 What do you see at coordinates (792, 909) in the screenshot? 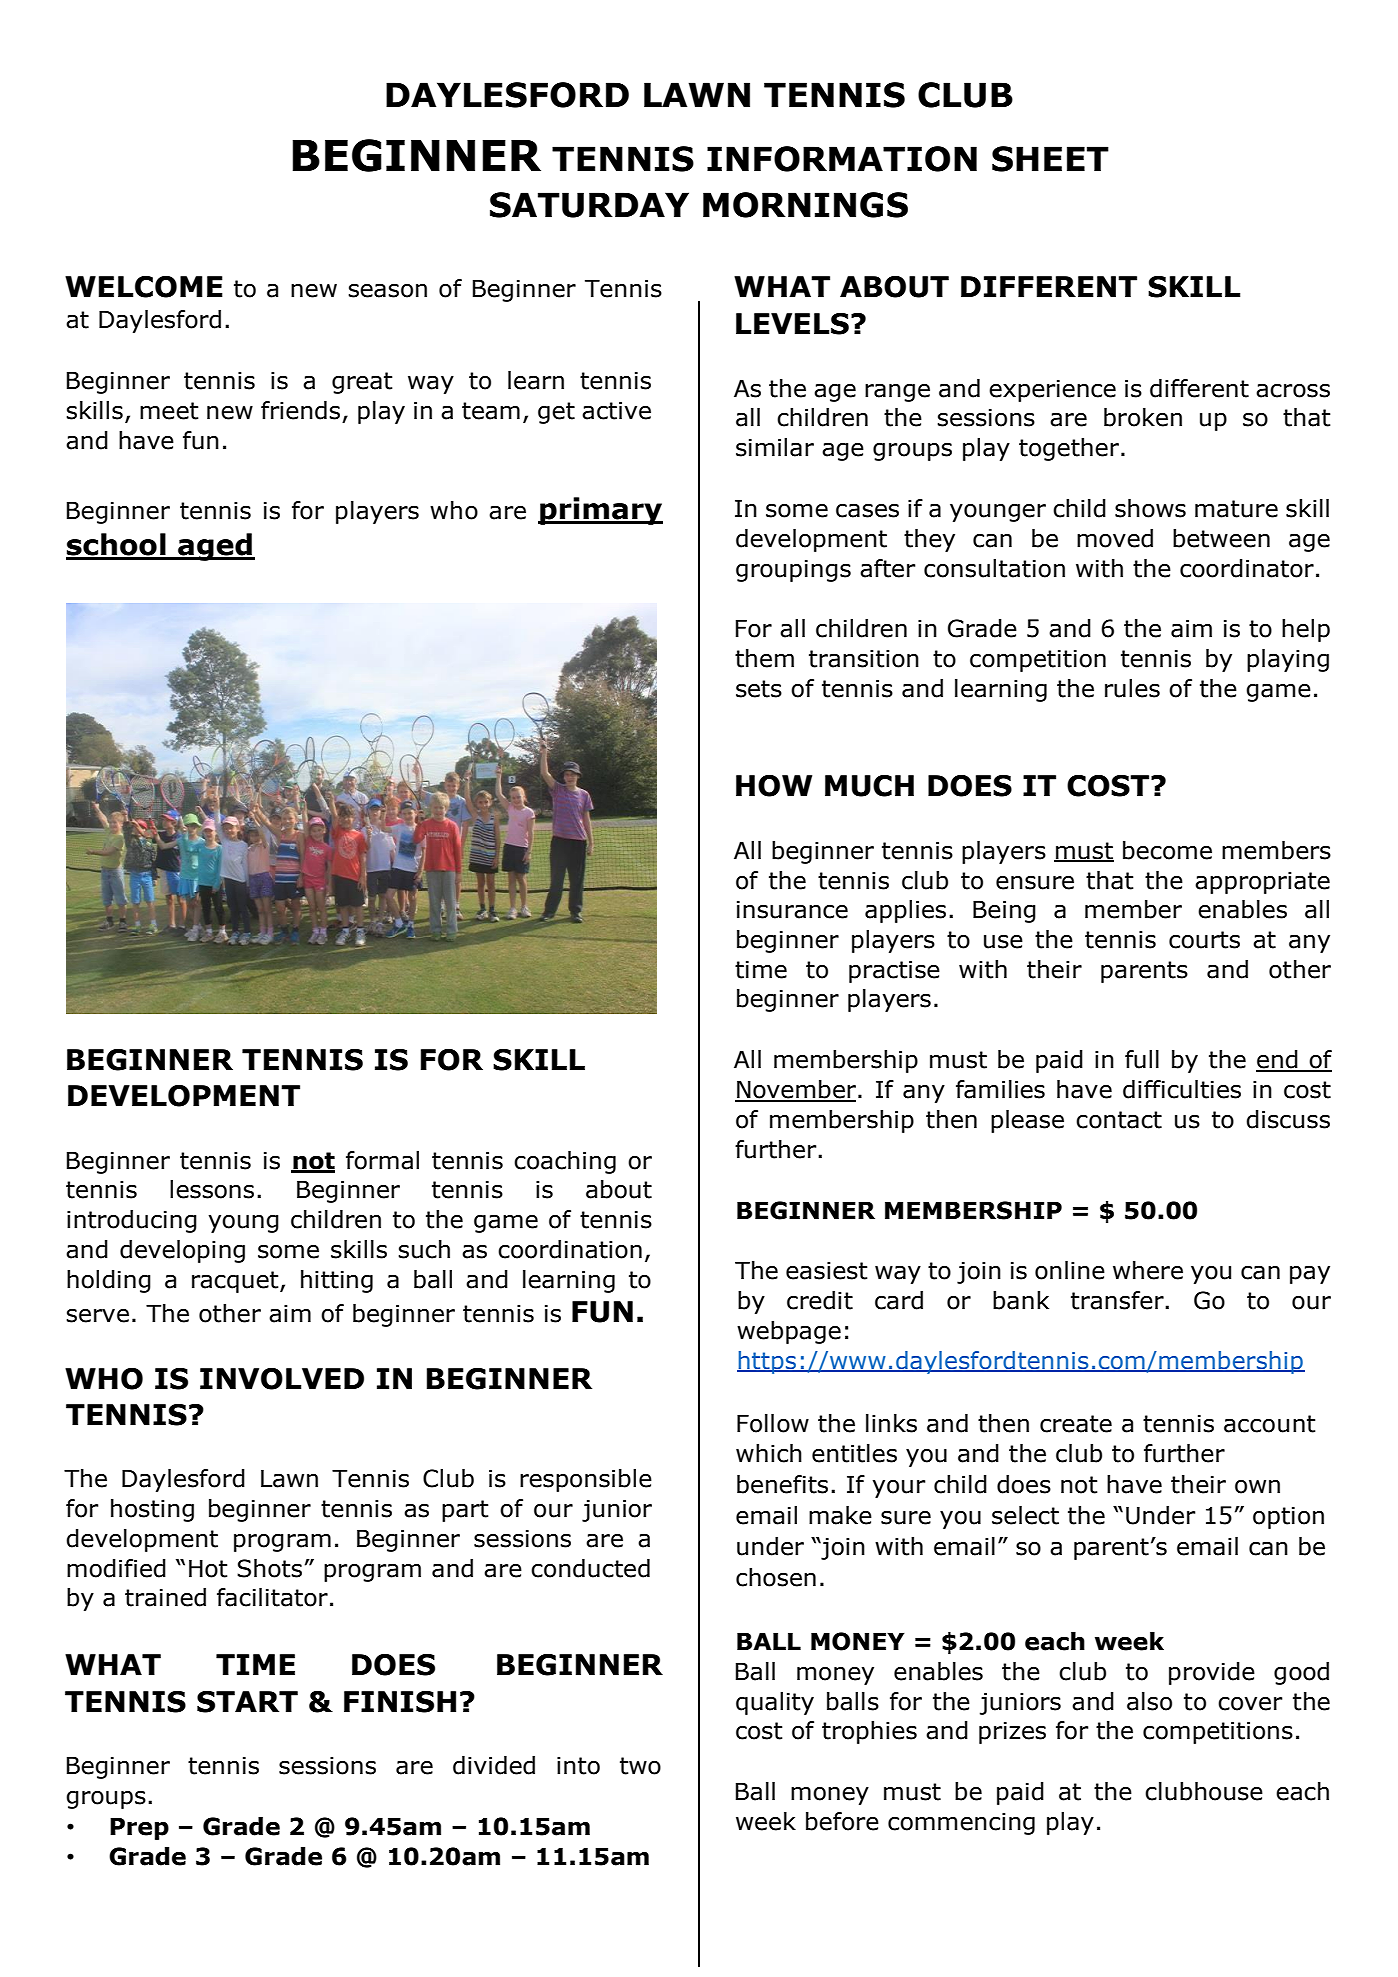
I see `insurance` at bounding box center [792, 909].
